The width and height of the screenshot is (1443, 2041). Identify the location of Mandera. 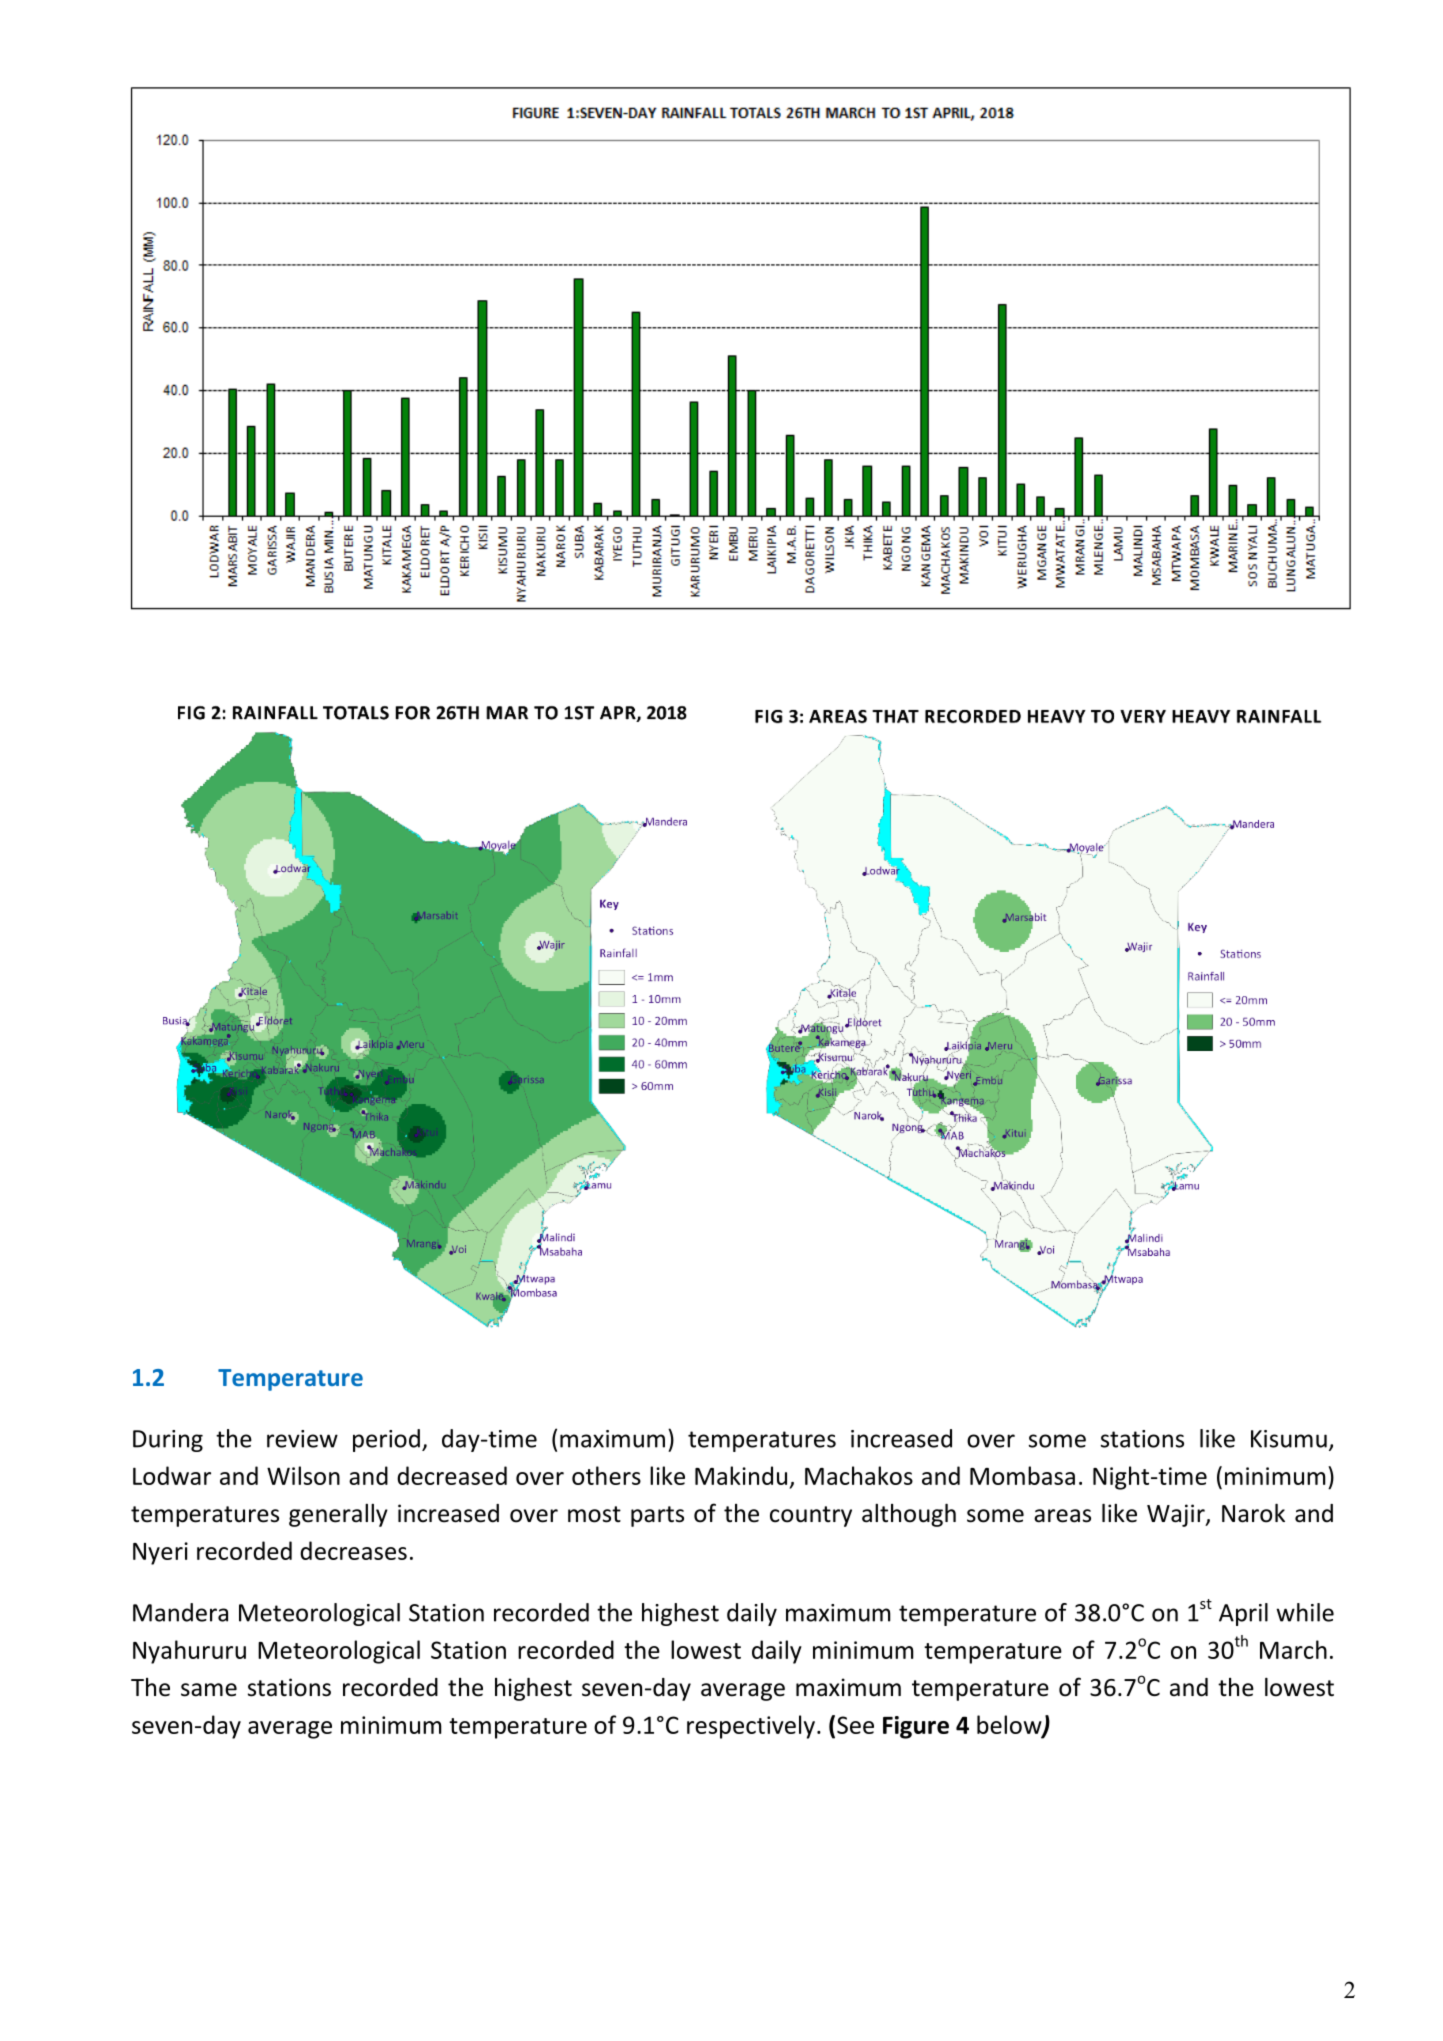
(180, 1612).
